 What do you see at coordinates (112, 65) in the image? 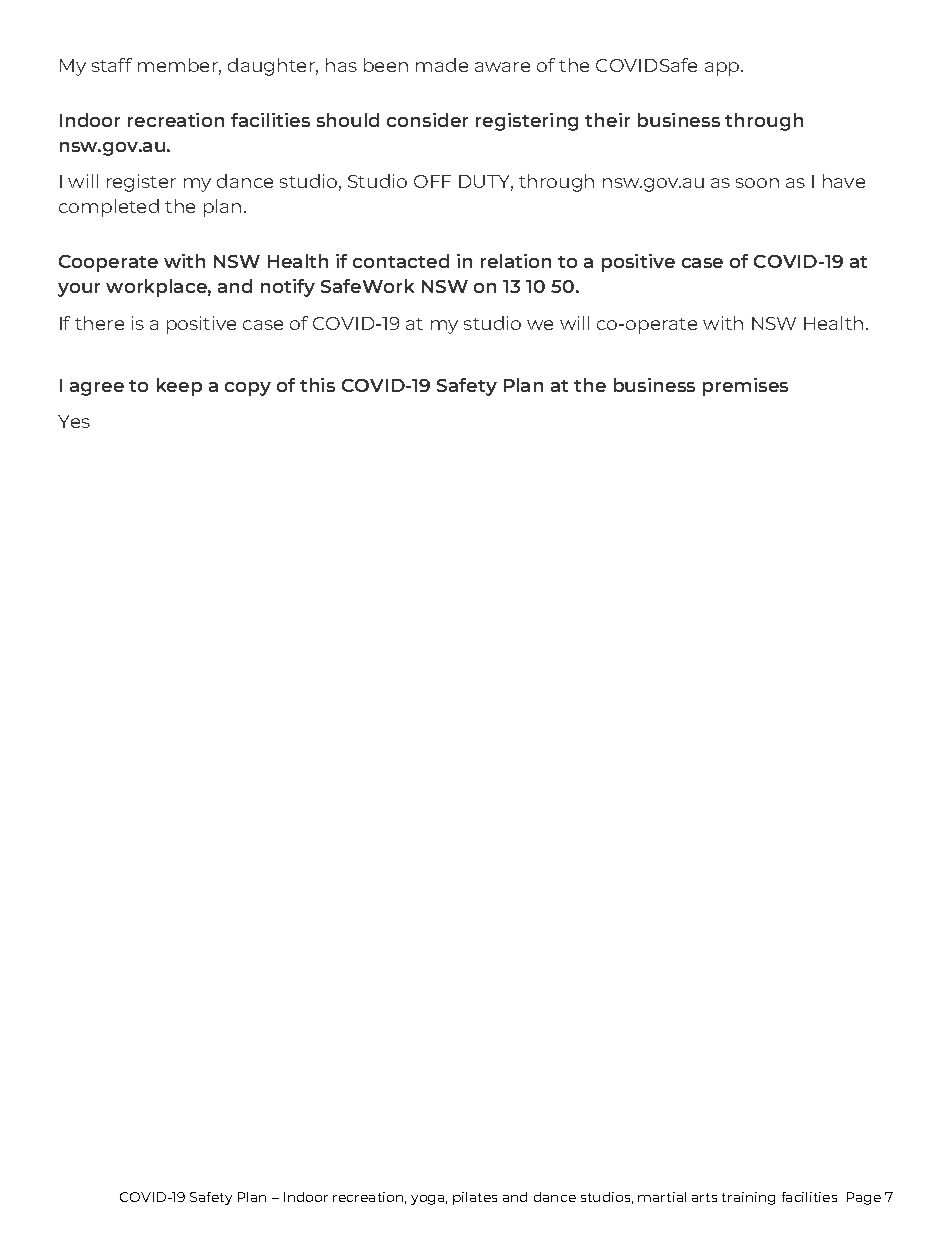
I see `staff` at bounding box center [112, 65].
